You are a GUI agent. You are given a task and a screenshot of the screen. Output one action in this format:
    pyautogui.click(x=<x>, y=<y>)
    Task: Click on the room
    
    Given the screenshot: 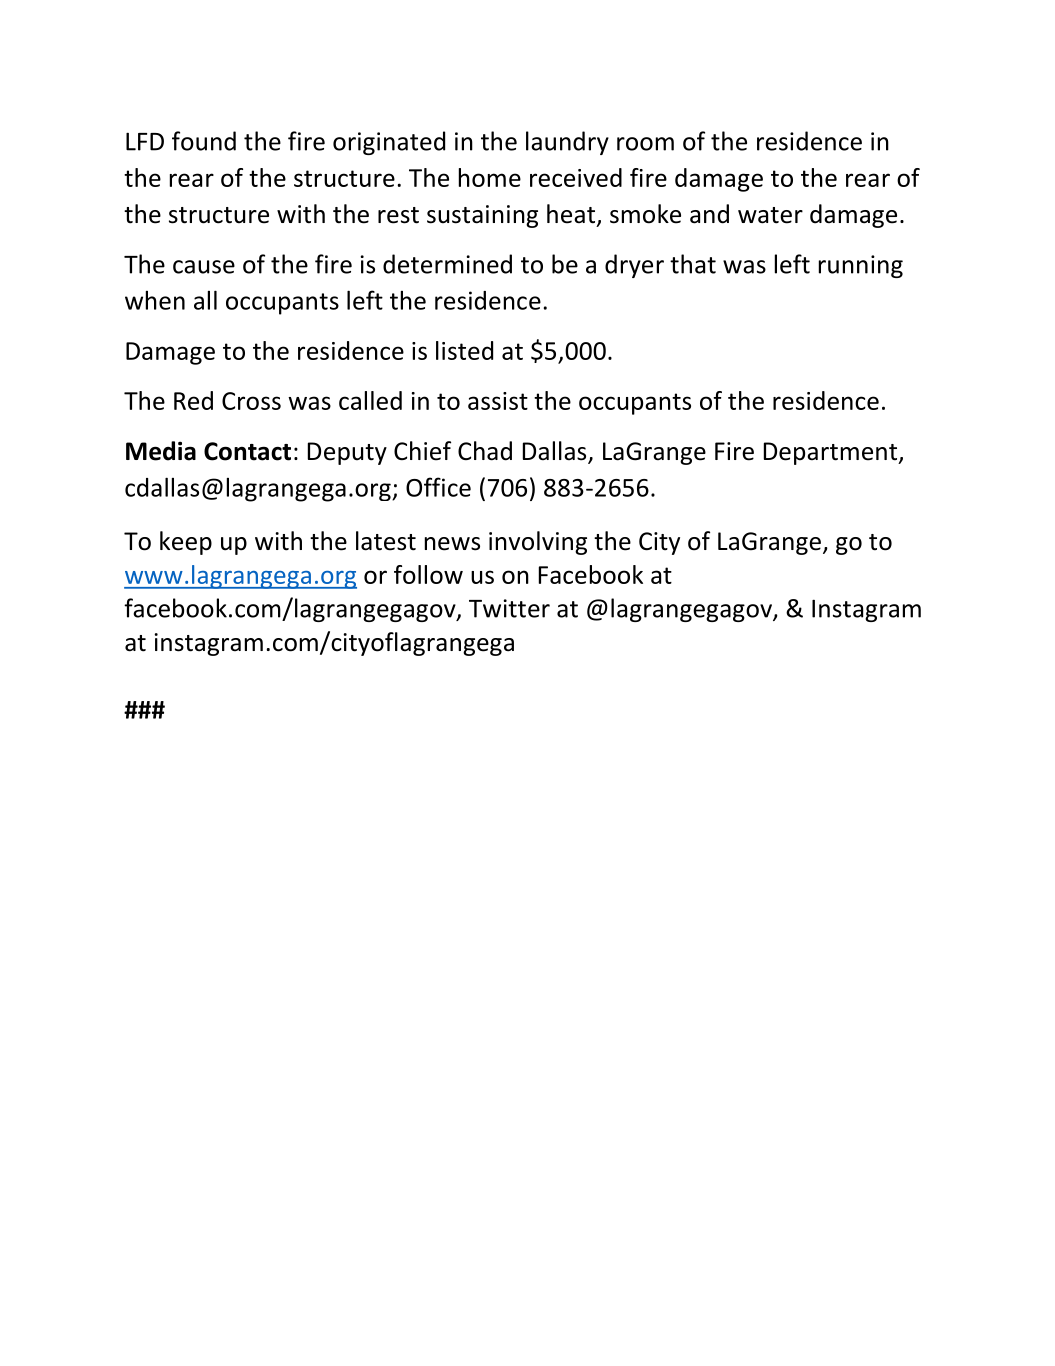 What is the action you would take?
    pyautogui.click(x=645, y=144)
